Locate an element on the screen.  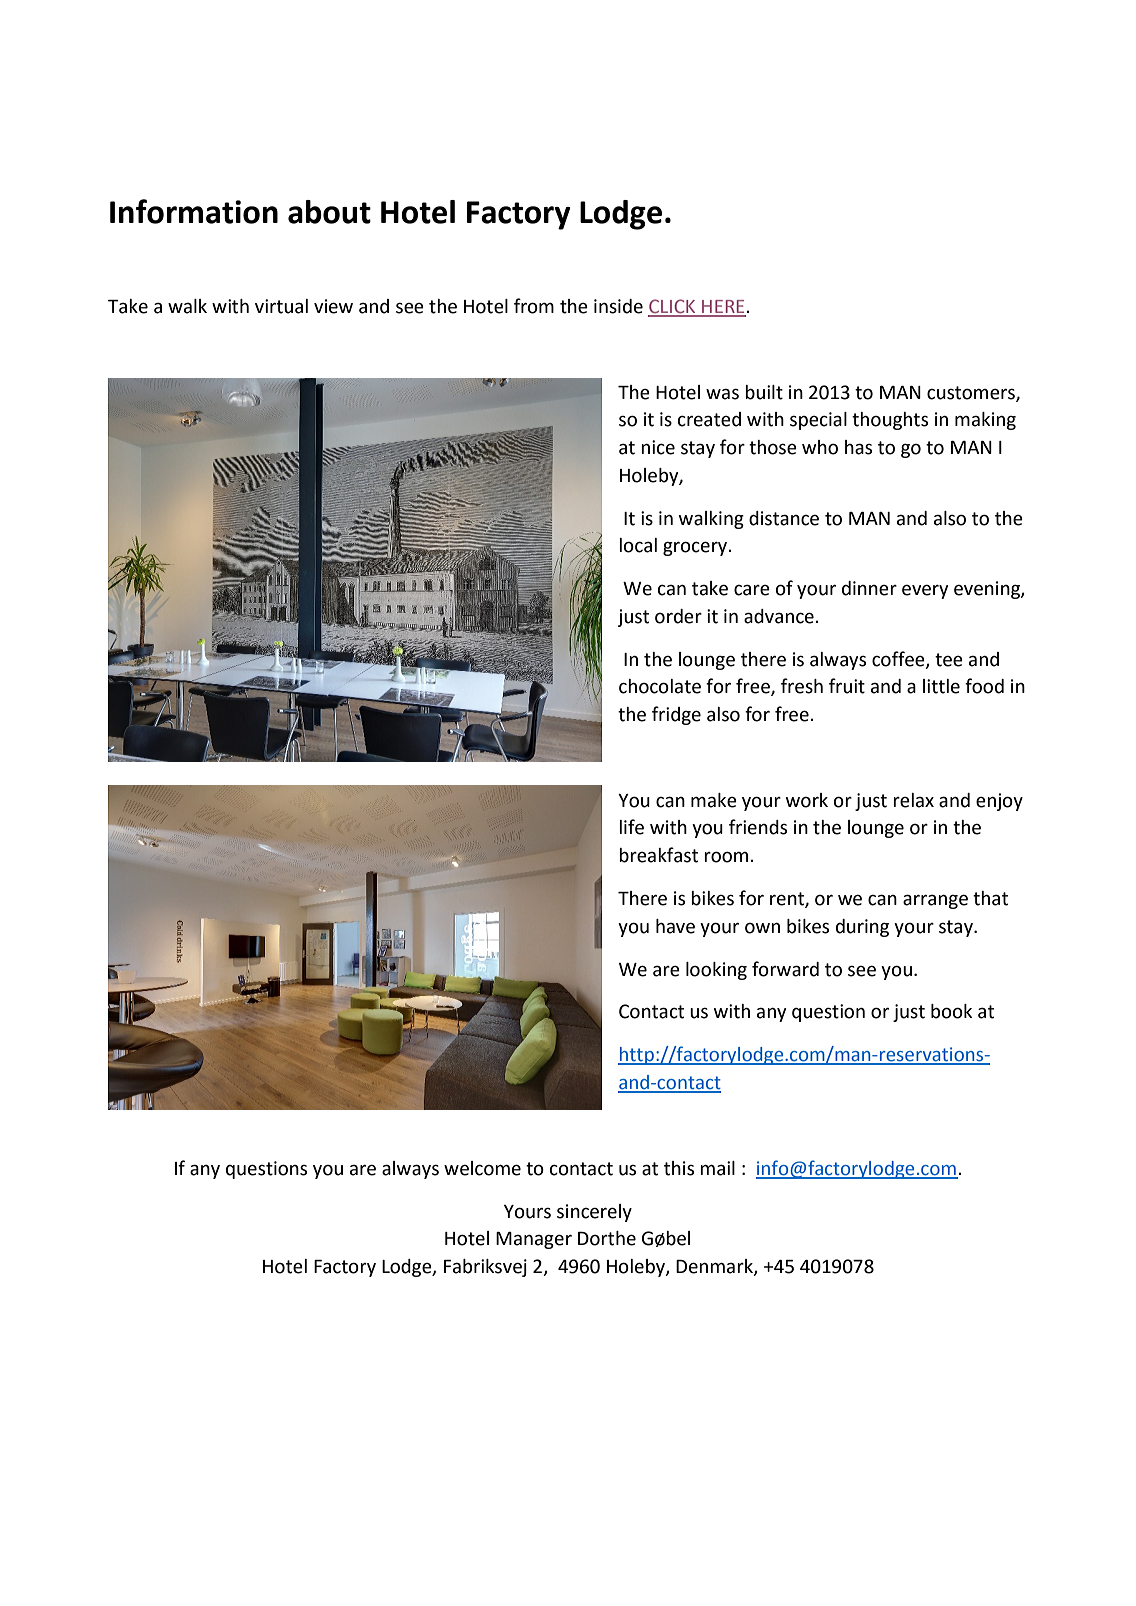
inside is located at coordinates (618, 306).
